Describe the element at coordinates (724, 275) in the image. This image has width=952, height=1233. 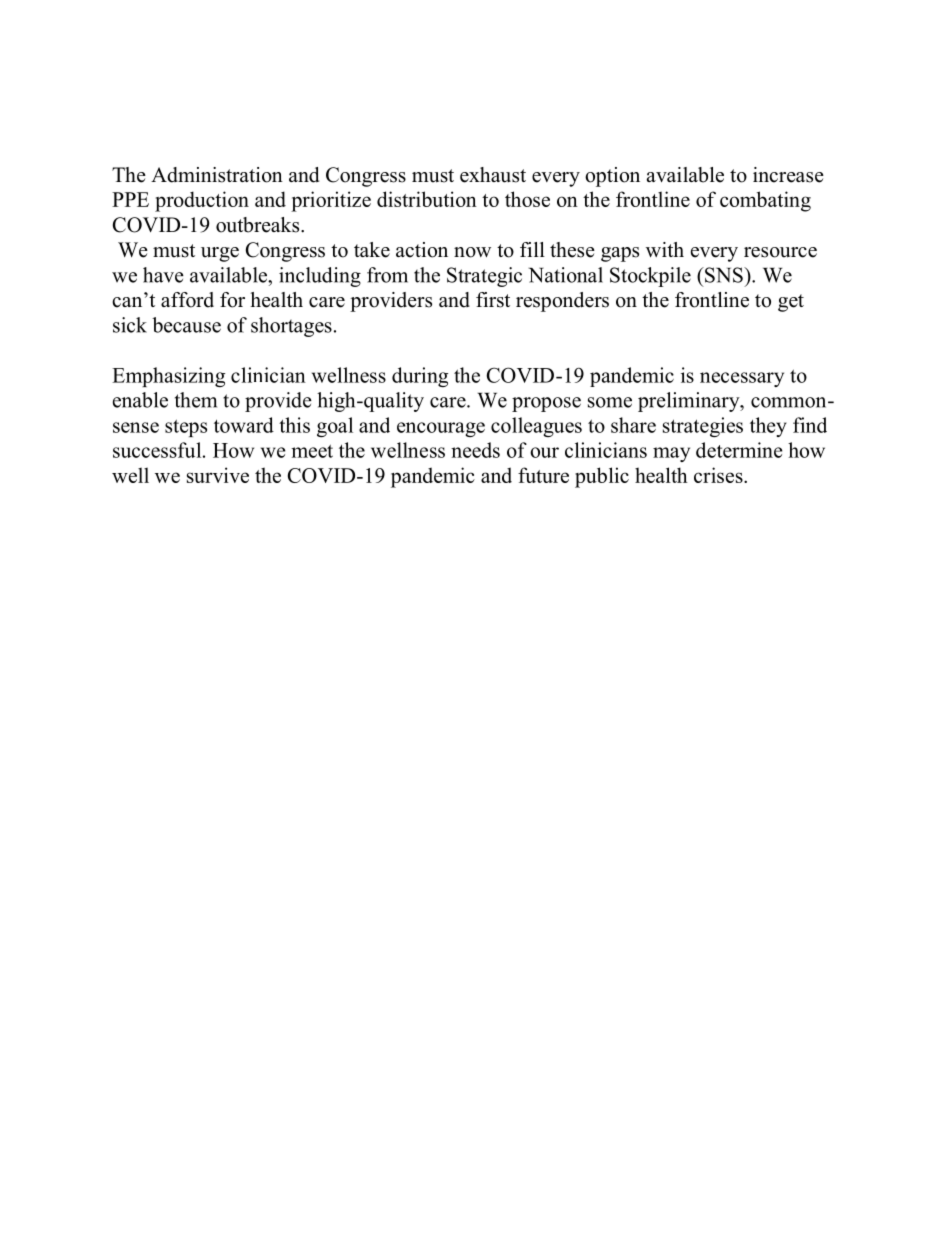
I see `SNS` at that location.
